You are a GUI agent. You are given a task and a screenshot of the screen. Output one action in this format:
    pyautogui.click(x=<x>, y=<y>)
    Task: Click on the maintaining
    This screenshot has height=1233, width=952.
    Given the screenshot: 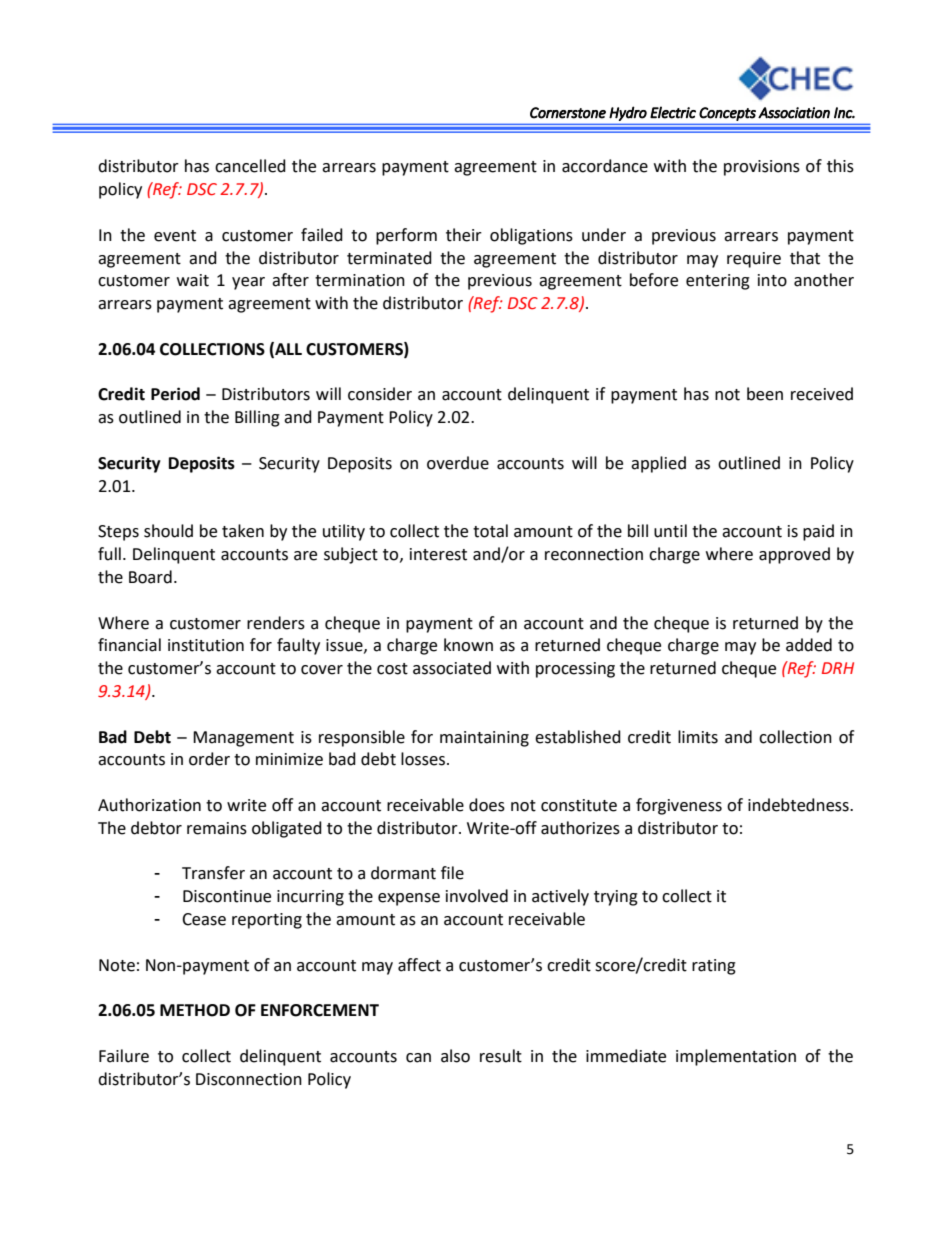 What is the action you would take?
    pyautogui.click(x=484, y=739)
